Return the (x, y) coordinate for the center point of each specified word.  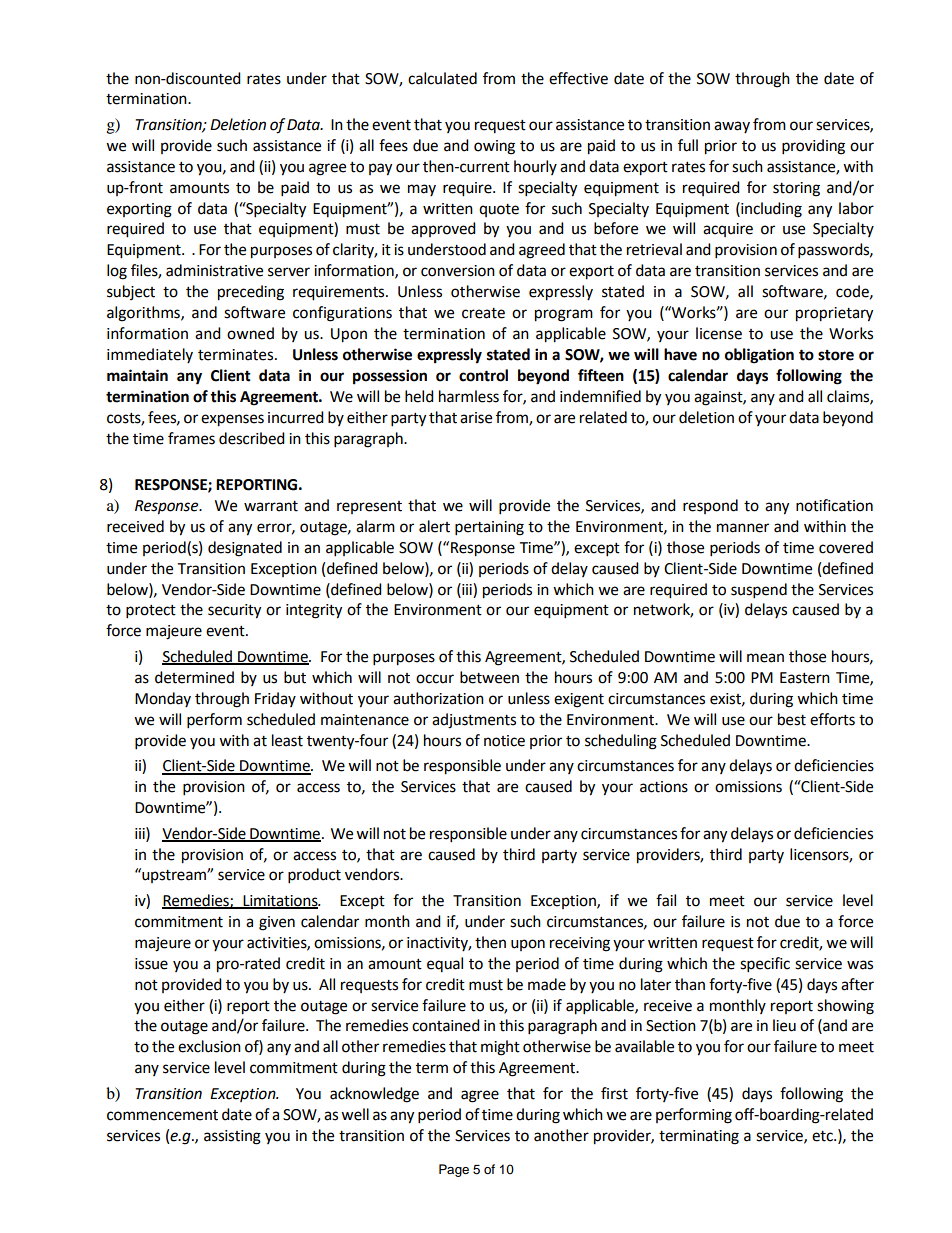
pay (380, 169)
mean (765, 658)
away (732, 127)
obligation (759, 356)
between (489, 677)
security (234, 611)
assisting (232, 1137)
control (483, 375)
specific (765, 965)
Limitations (280, 902)
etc (823, 1136)
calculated (442, 78)
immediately (150, 355)
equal (445, 964)
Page (454, 1170)
